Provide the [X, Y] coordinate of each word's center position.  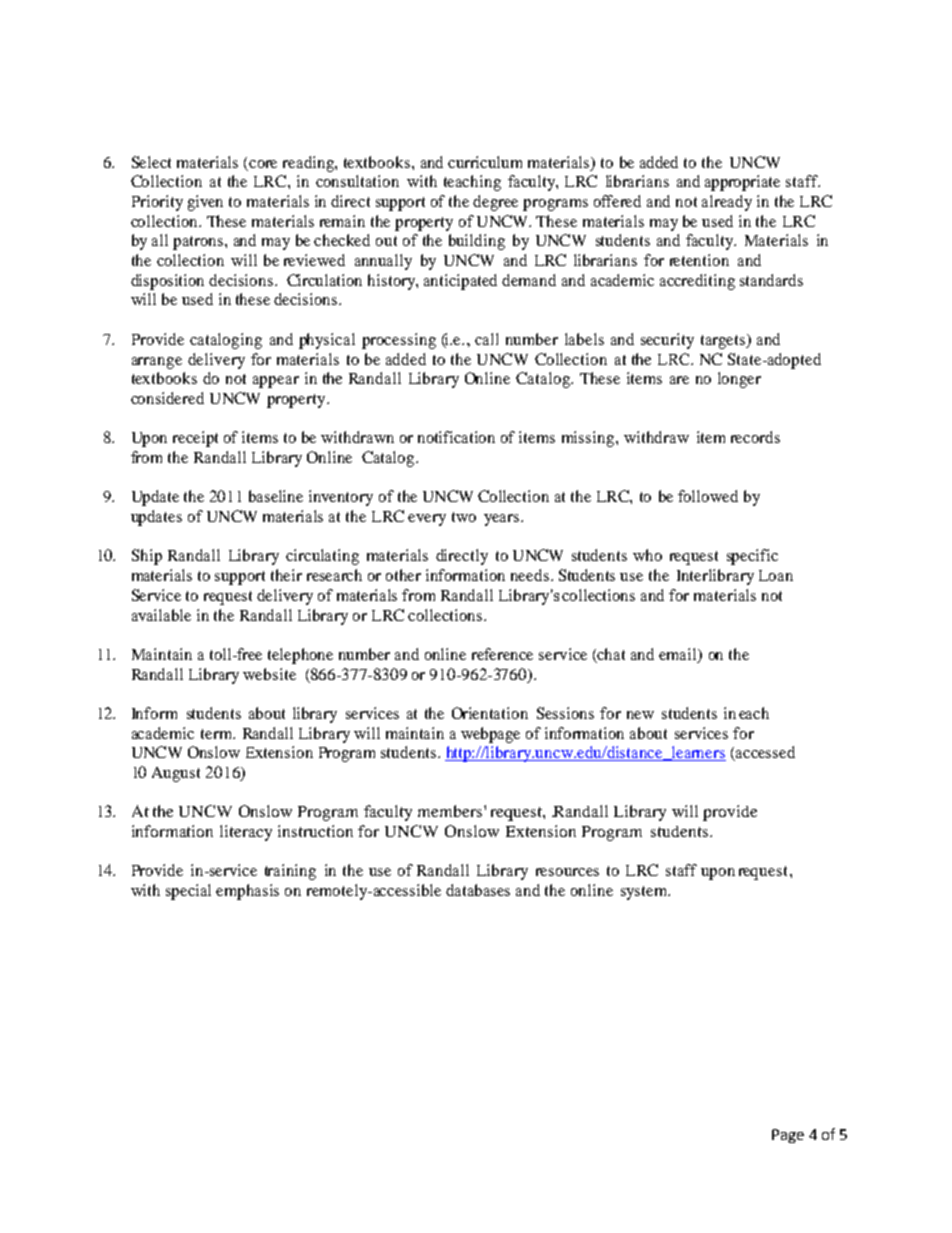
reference [502, 654]
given [205, 203]
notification [456, 437]
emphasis [247, 892]
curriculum [485, 162]
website [269, 674]
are [679, 380]
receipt [195, 439]
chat [610, 655]
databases [478, 890]
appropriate [742, 183]
